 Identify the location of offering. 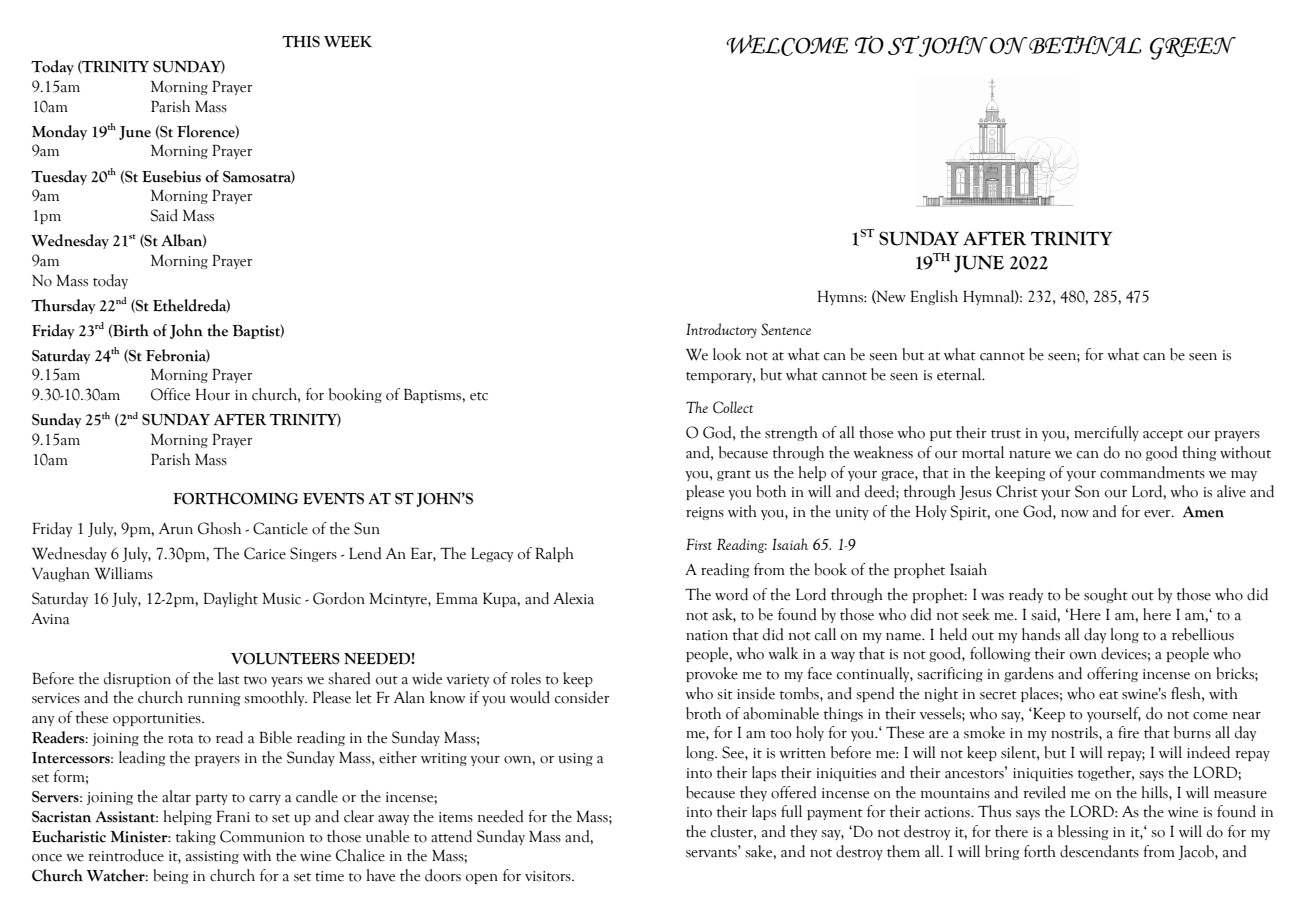
(1112, 674).
